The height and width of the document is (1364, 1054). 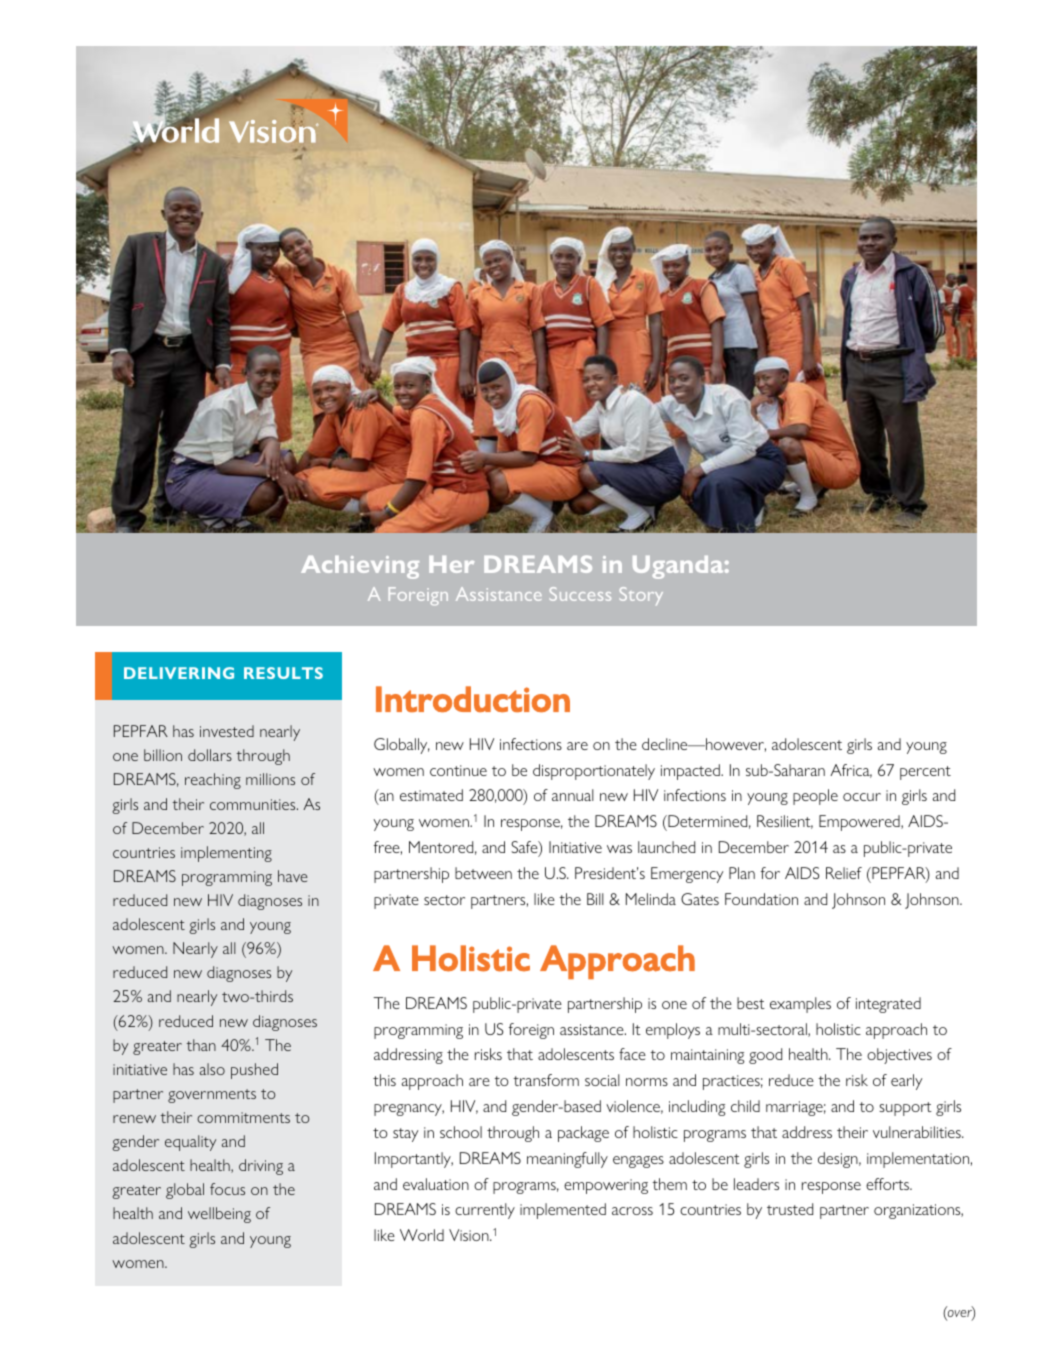 I want to click on communities, so click(x=254, y=804).
